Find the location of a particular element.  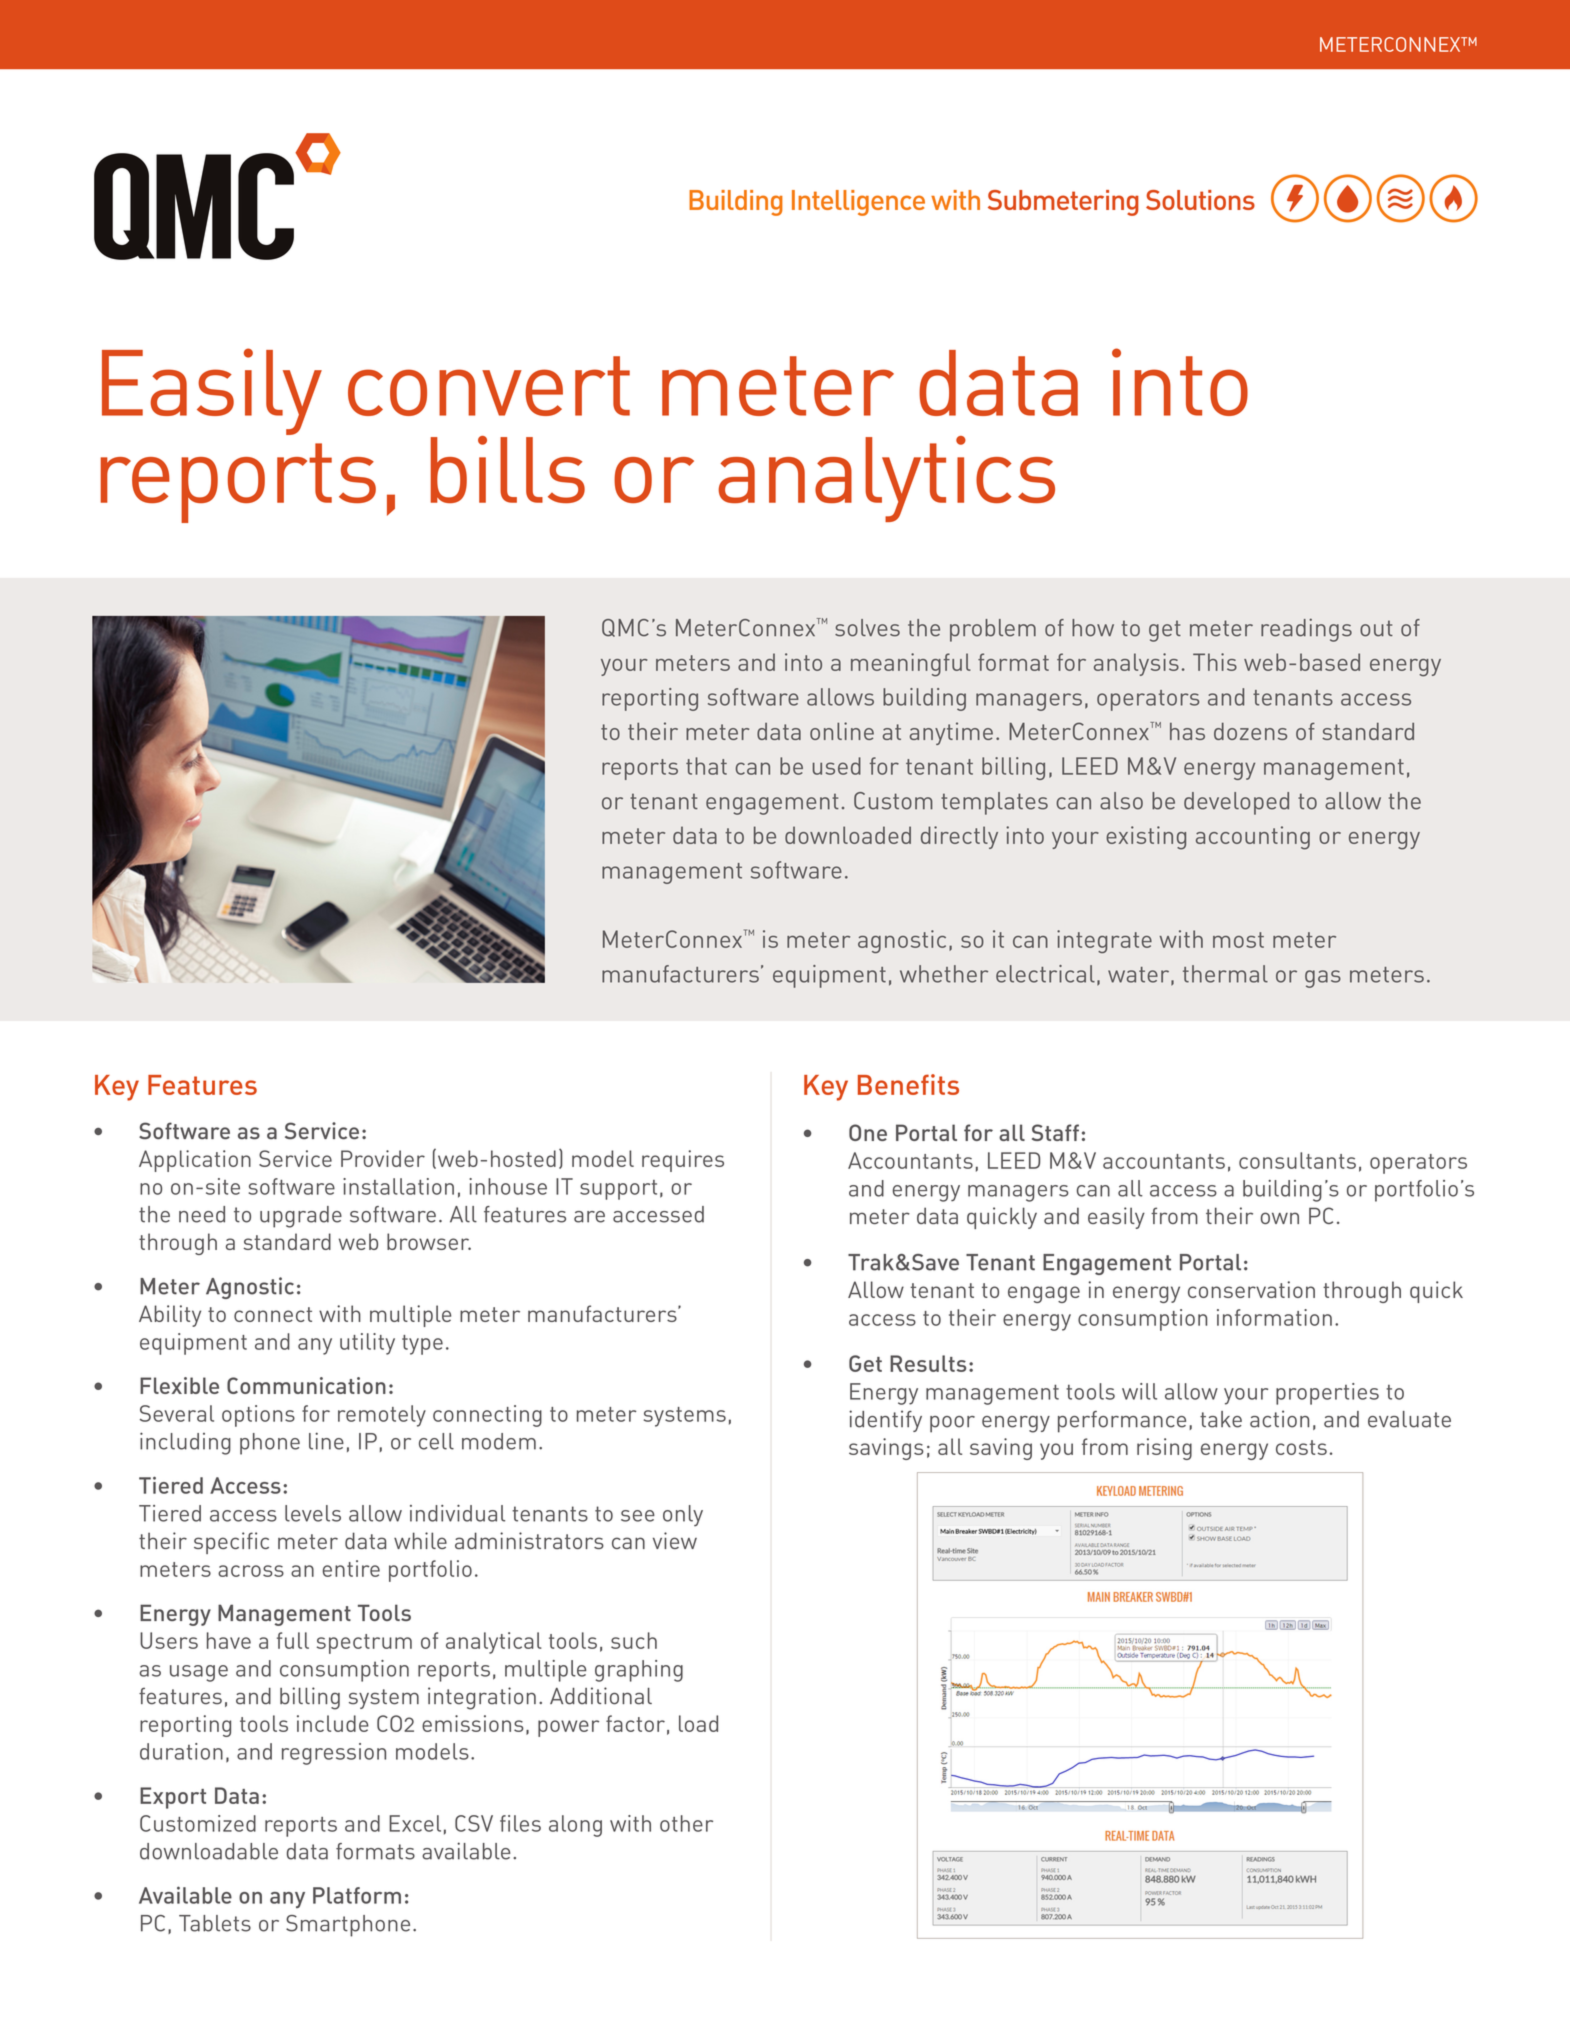

thermal is located at coordinates (1225, 974).
